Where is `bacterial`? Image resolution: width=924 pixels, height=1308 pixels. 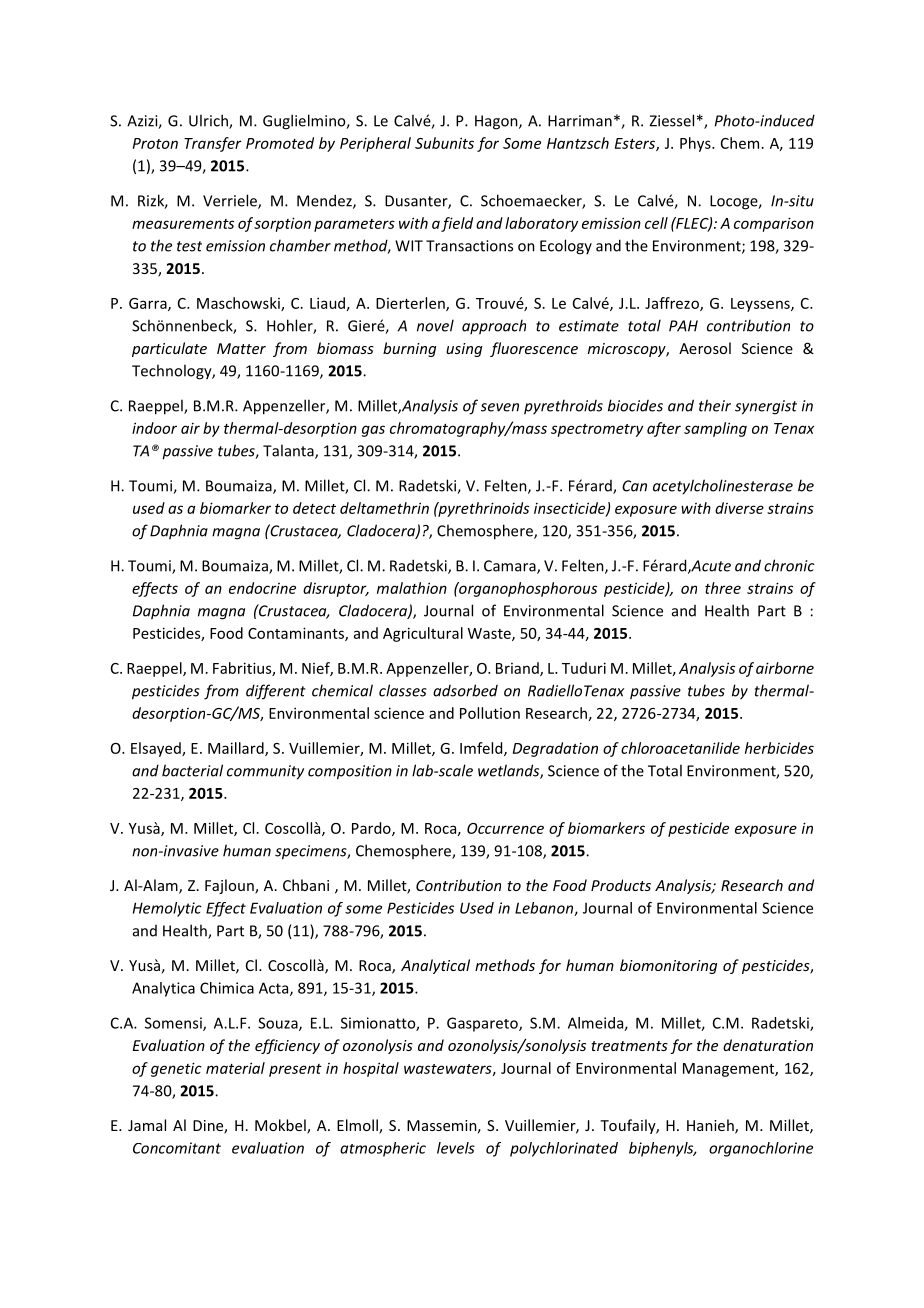
bacterial is located at coordinates (192, 770).
